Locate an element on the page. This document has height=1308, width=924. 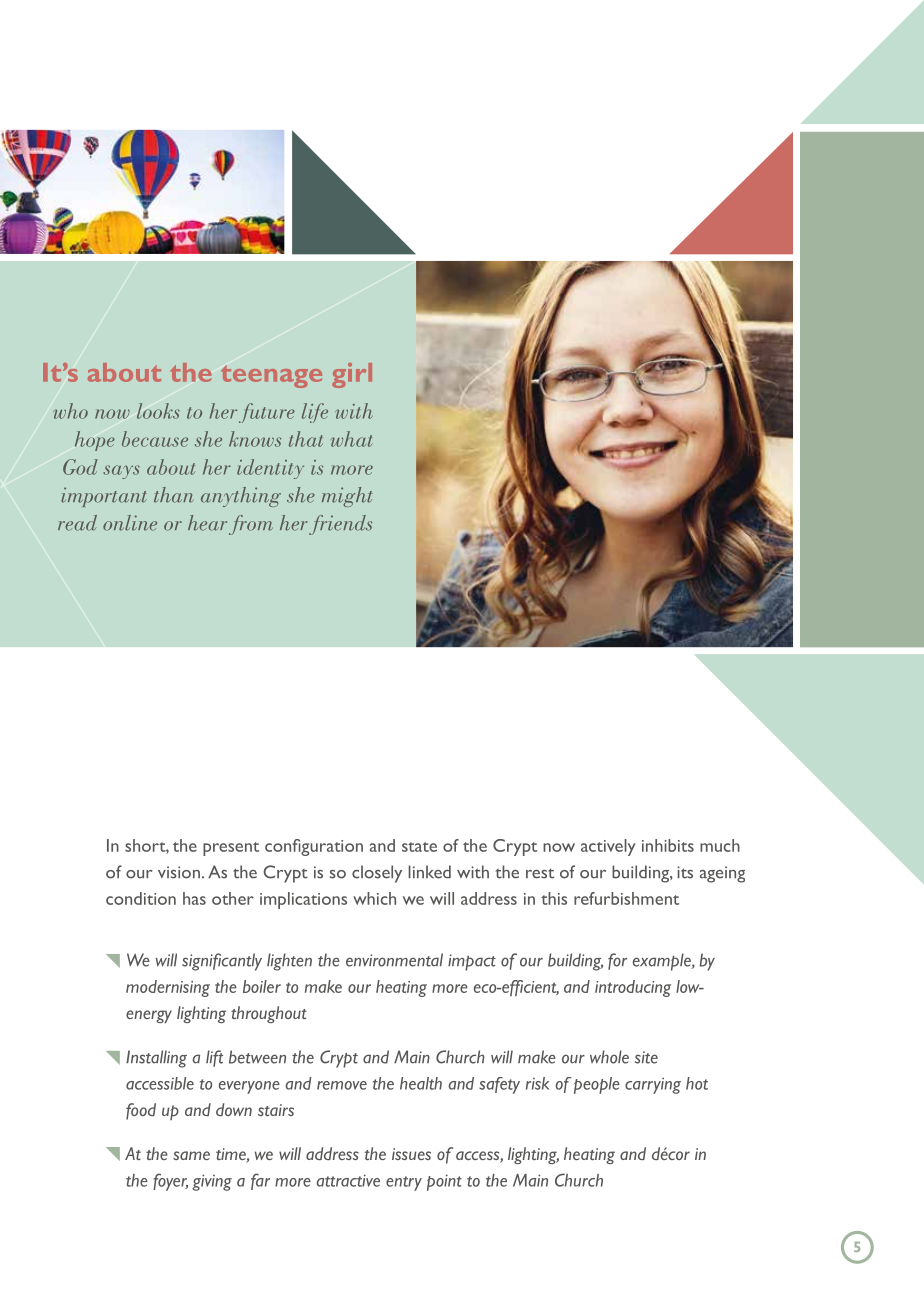
carrying is located at coordinates (653, 1086).
